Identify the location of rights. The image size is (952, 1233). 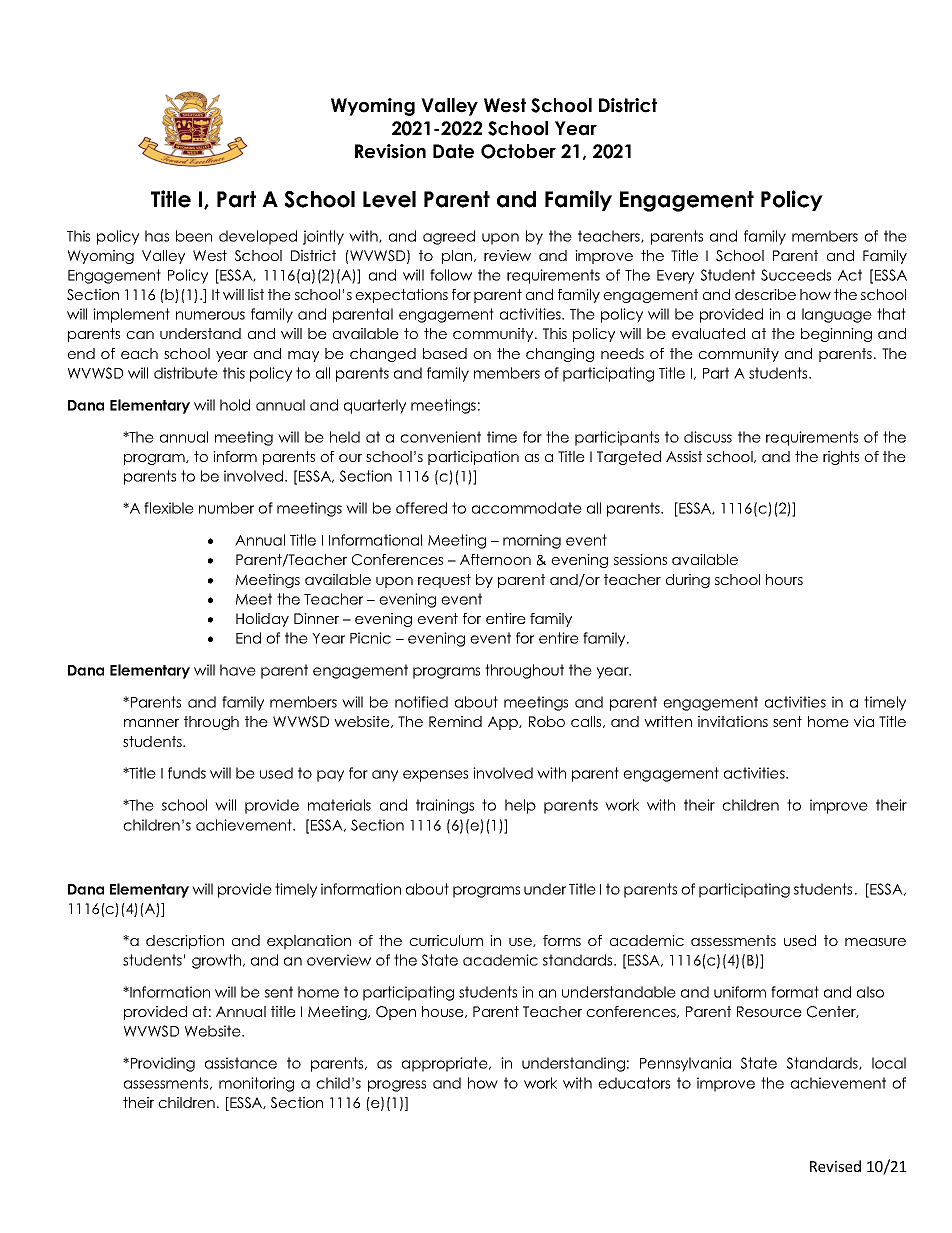
(841, 458).
